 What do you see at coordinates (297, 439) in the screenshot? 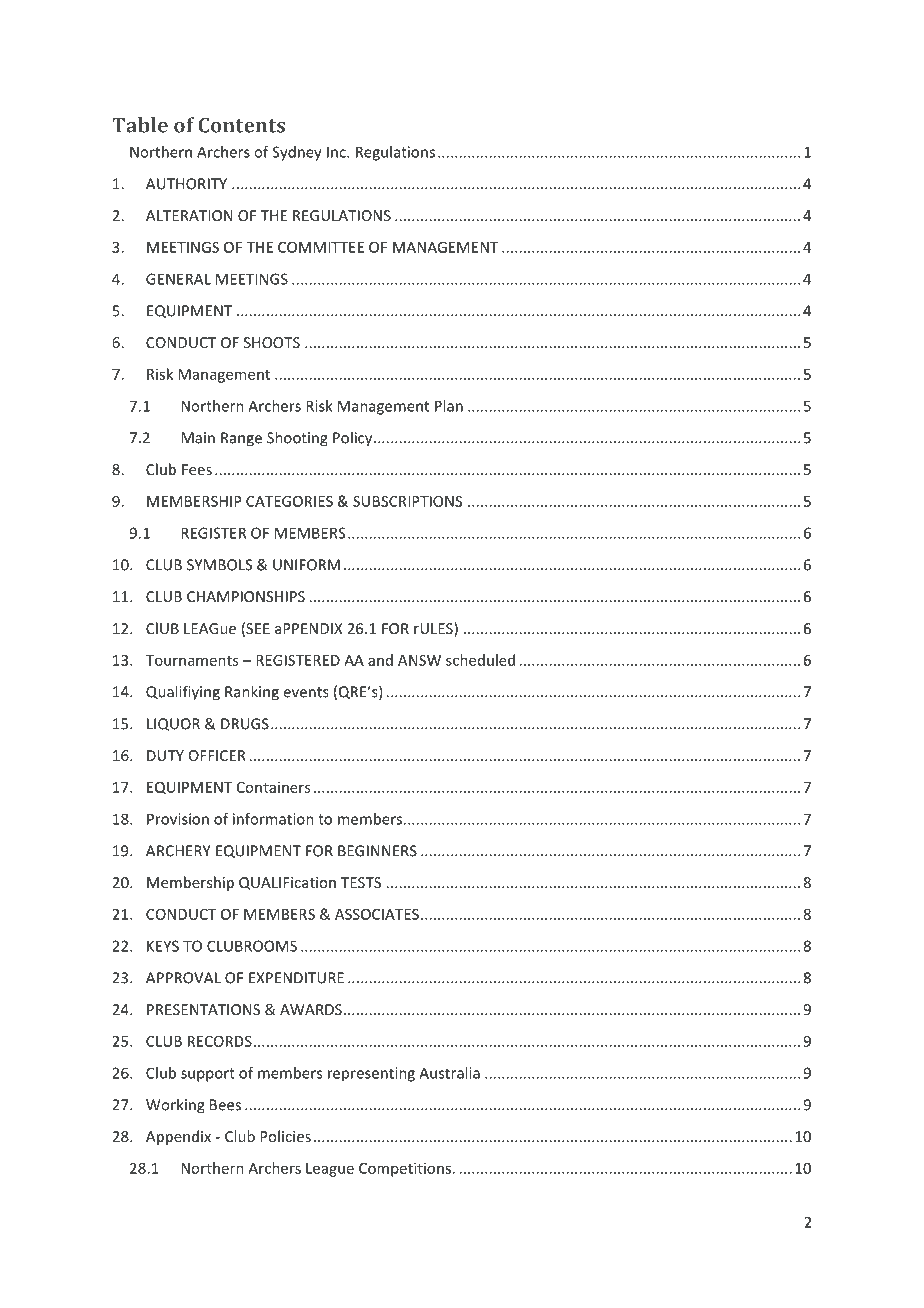
I see `Shooting` at bounding box center [297, 439].
